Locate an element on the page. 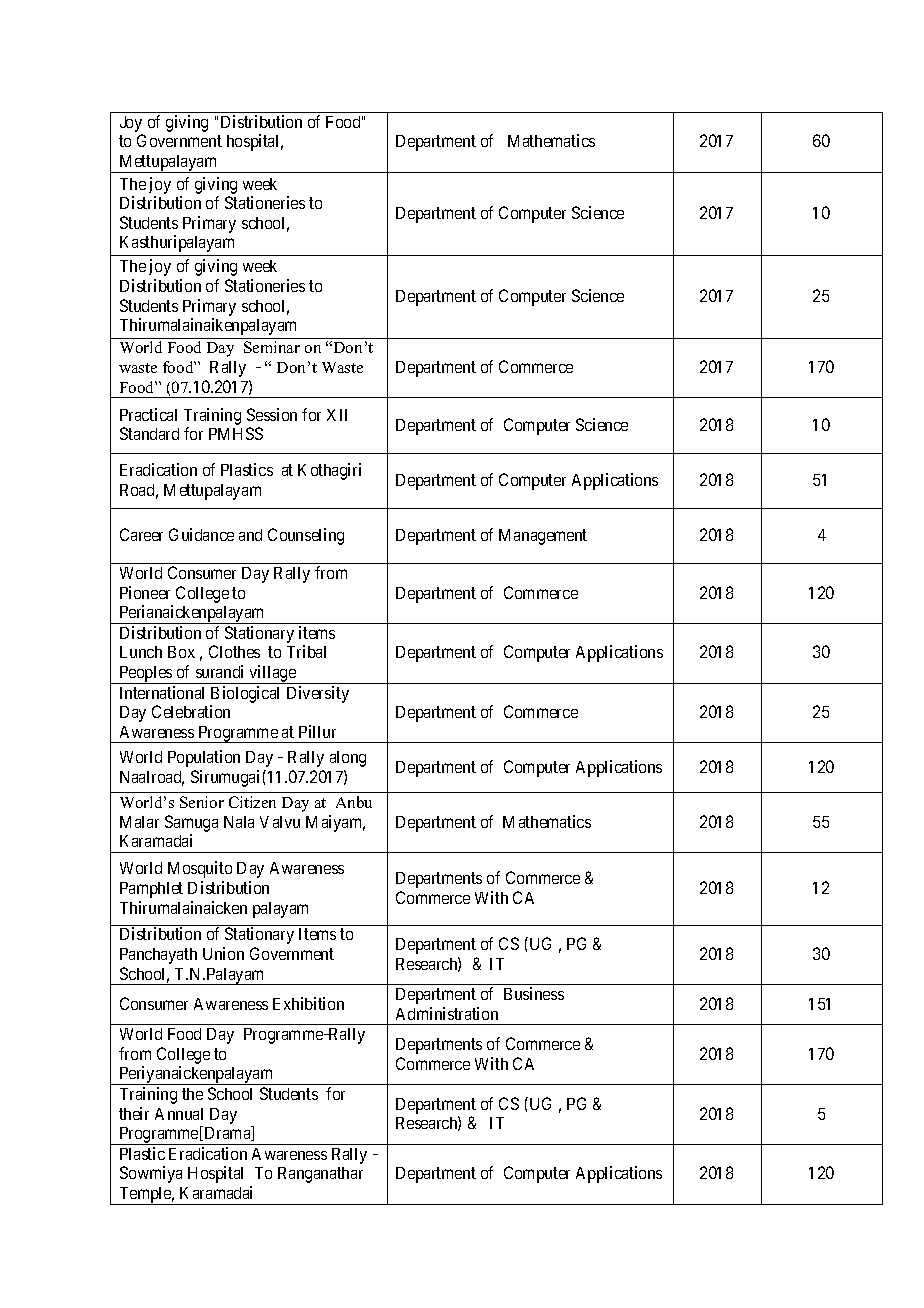 This page has height=1308, width=924. XII is located at coordinates (337, 415).
